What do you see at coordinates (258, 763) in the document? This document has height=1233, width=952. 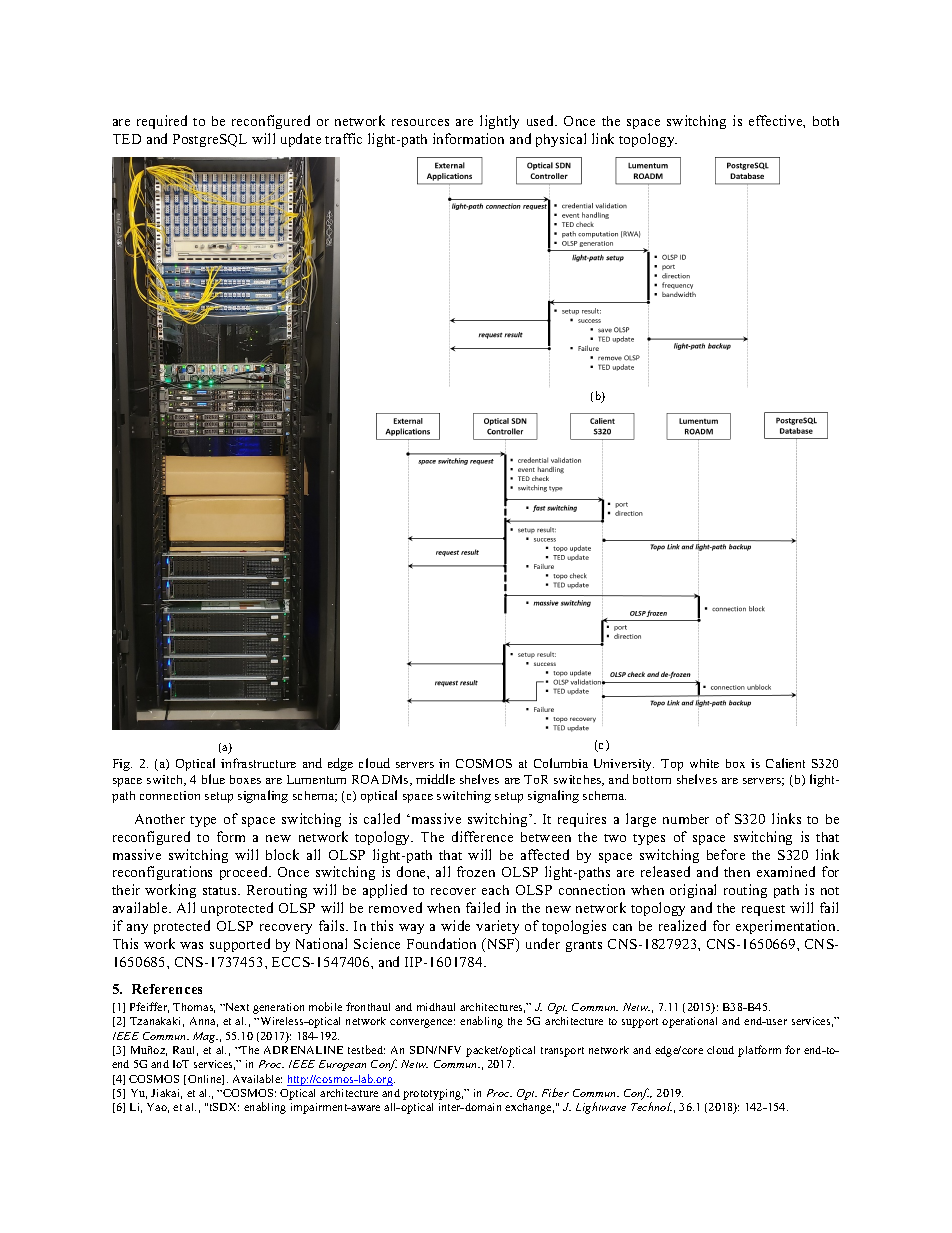 I see `infrastructure` at bounding box center [258, 763].
